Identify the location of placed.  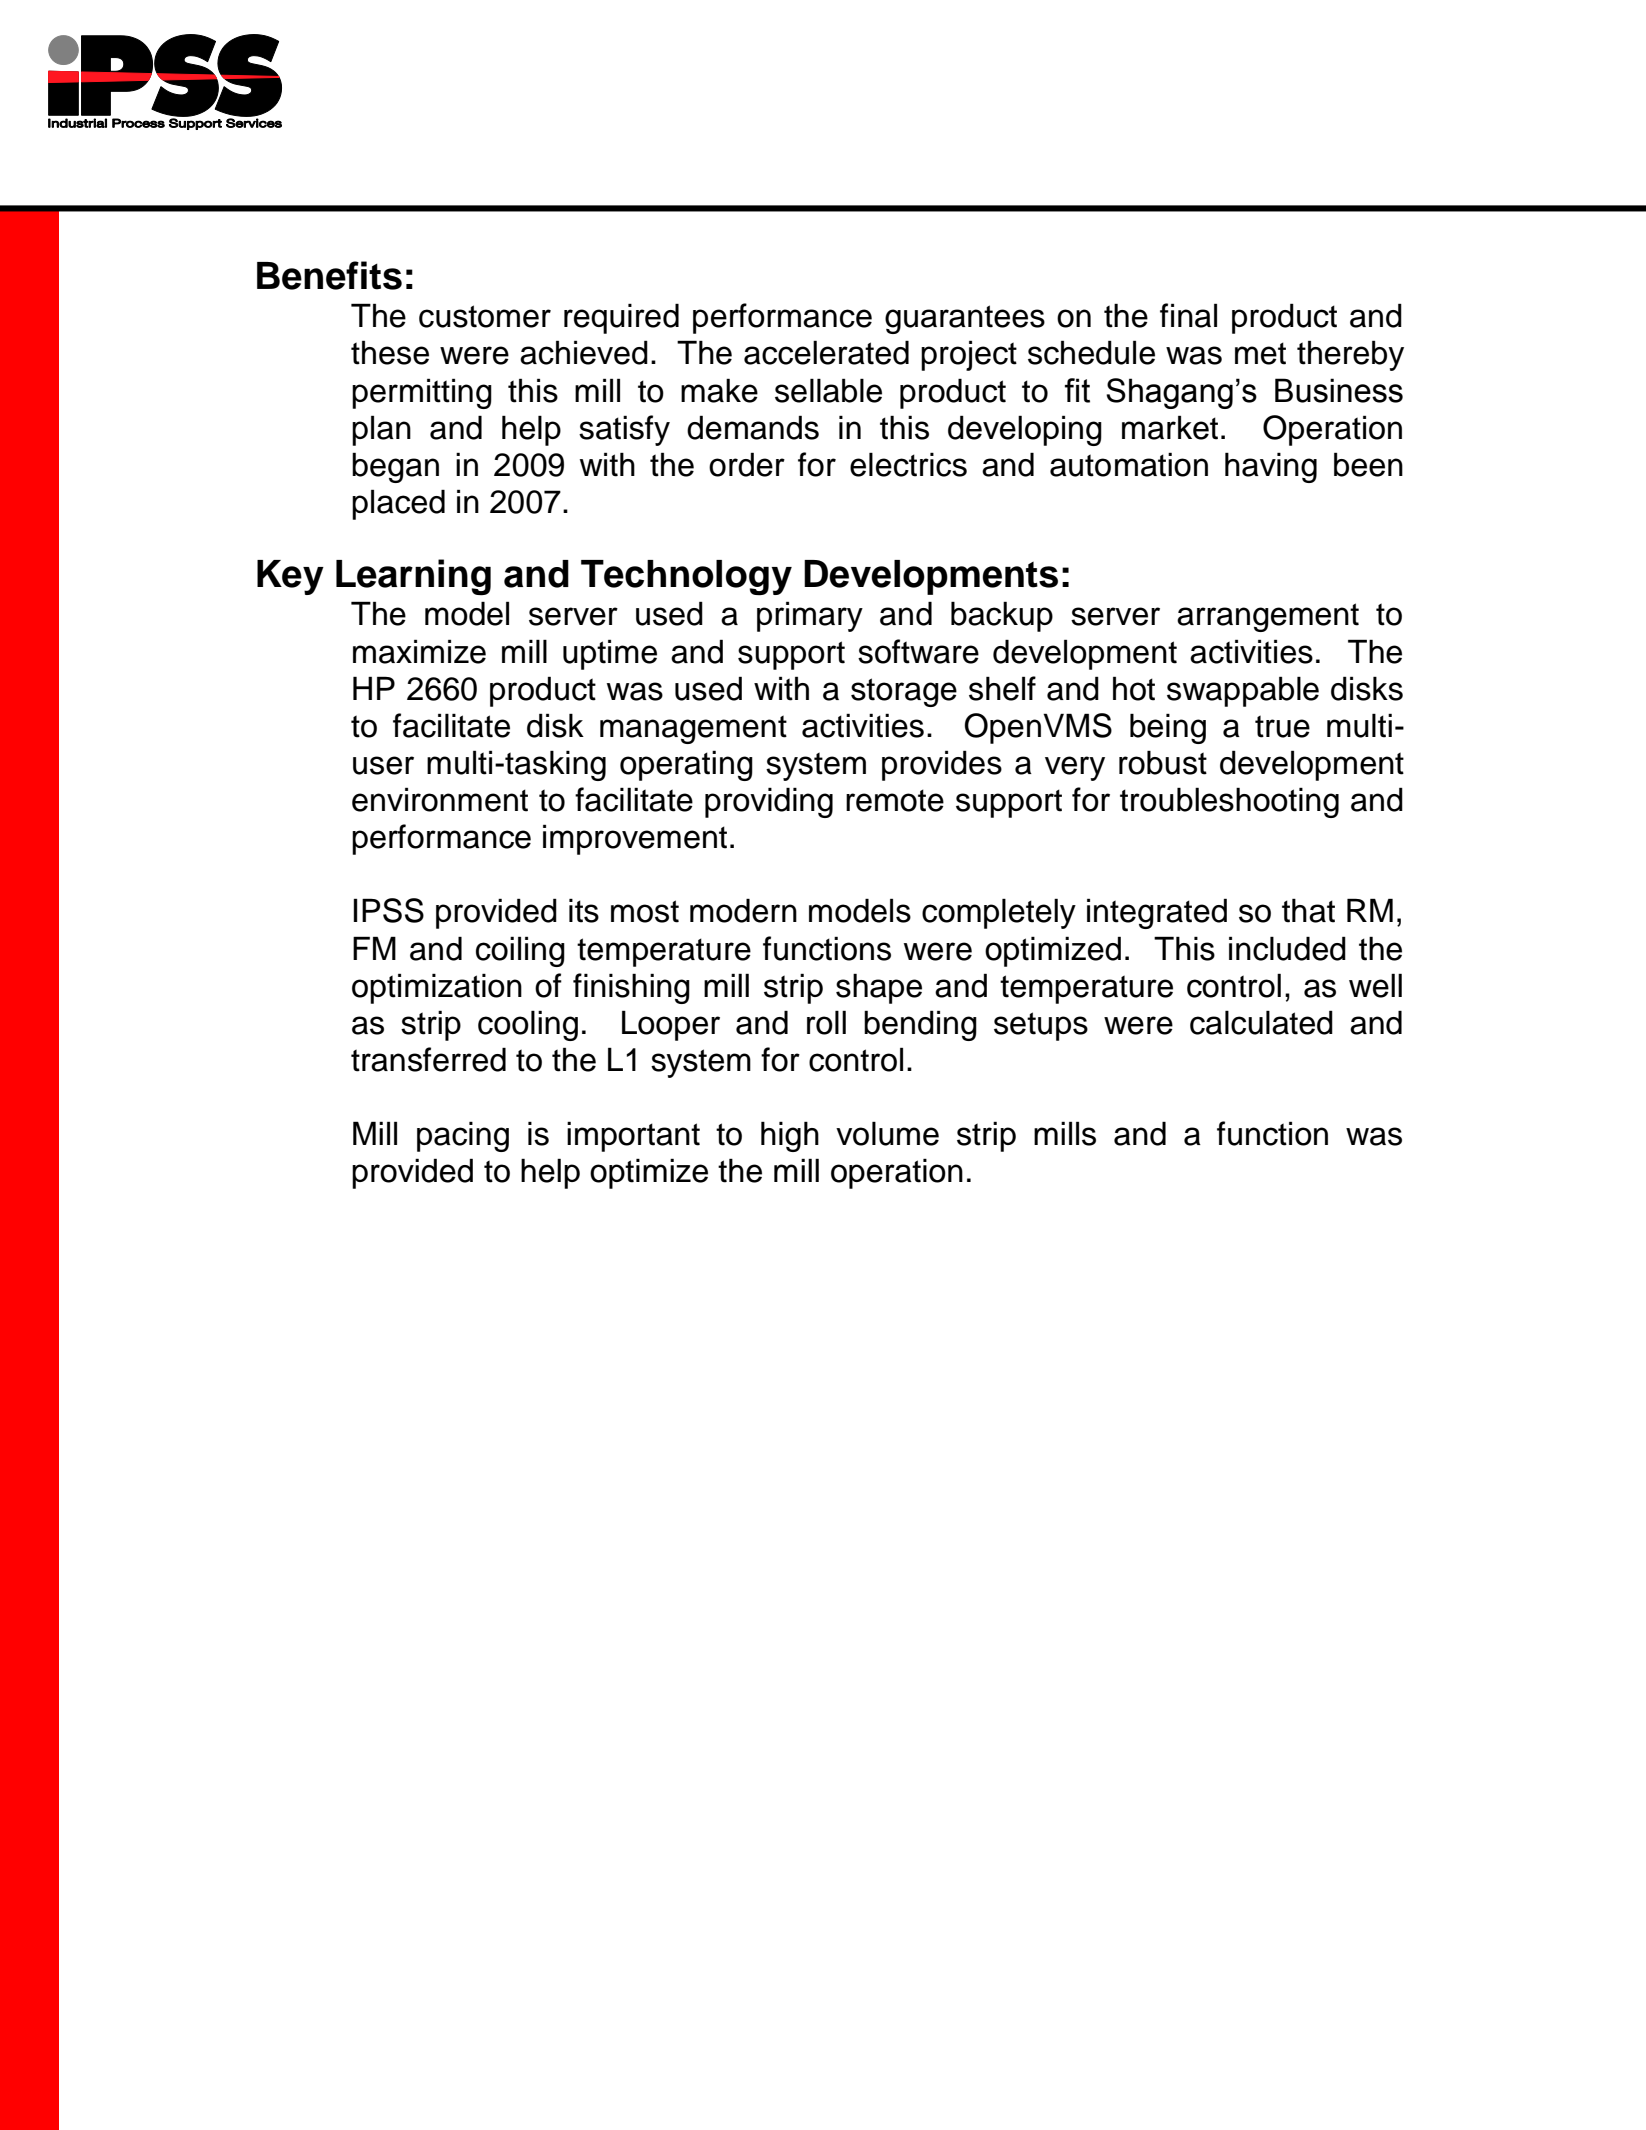
(398, 504).
